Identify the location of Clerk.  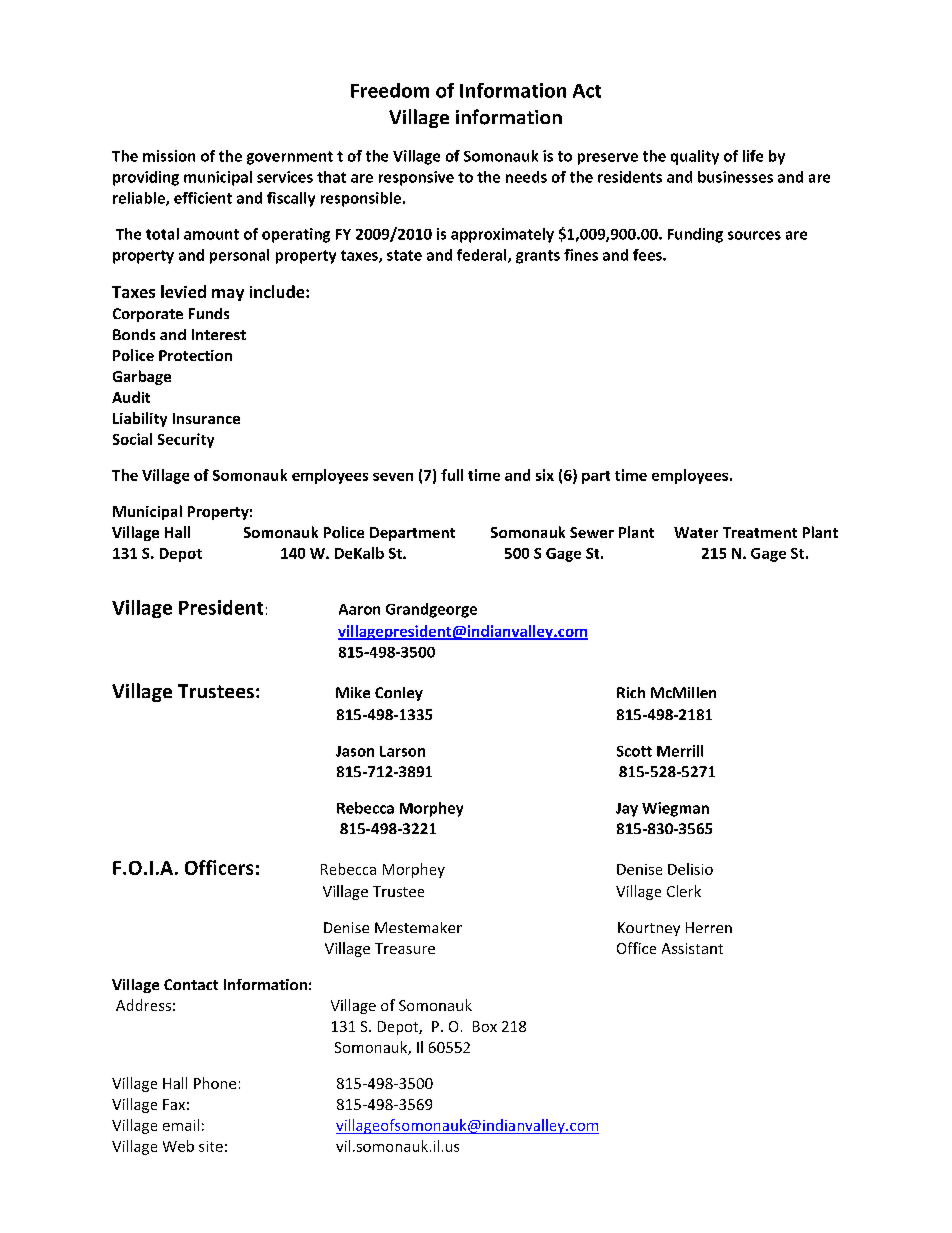
(684, 891).
